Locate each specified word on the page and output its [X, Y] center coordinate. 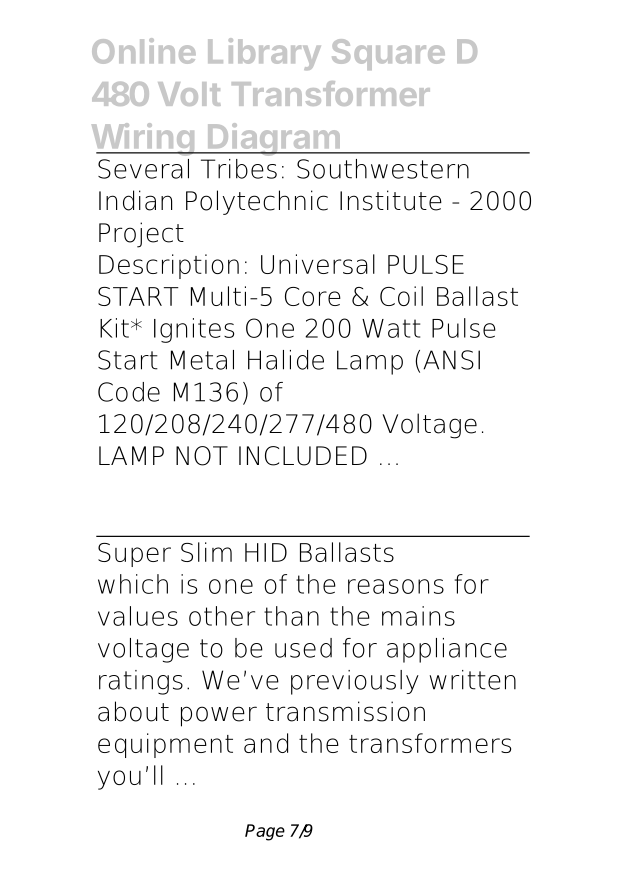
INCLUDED [303, 456]
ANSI [451, 360]
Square [388, 54]
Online [144, 51]
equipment [165, 745]
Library [264, 54]
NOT [202, 456]
